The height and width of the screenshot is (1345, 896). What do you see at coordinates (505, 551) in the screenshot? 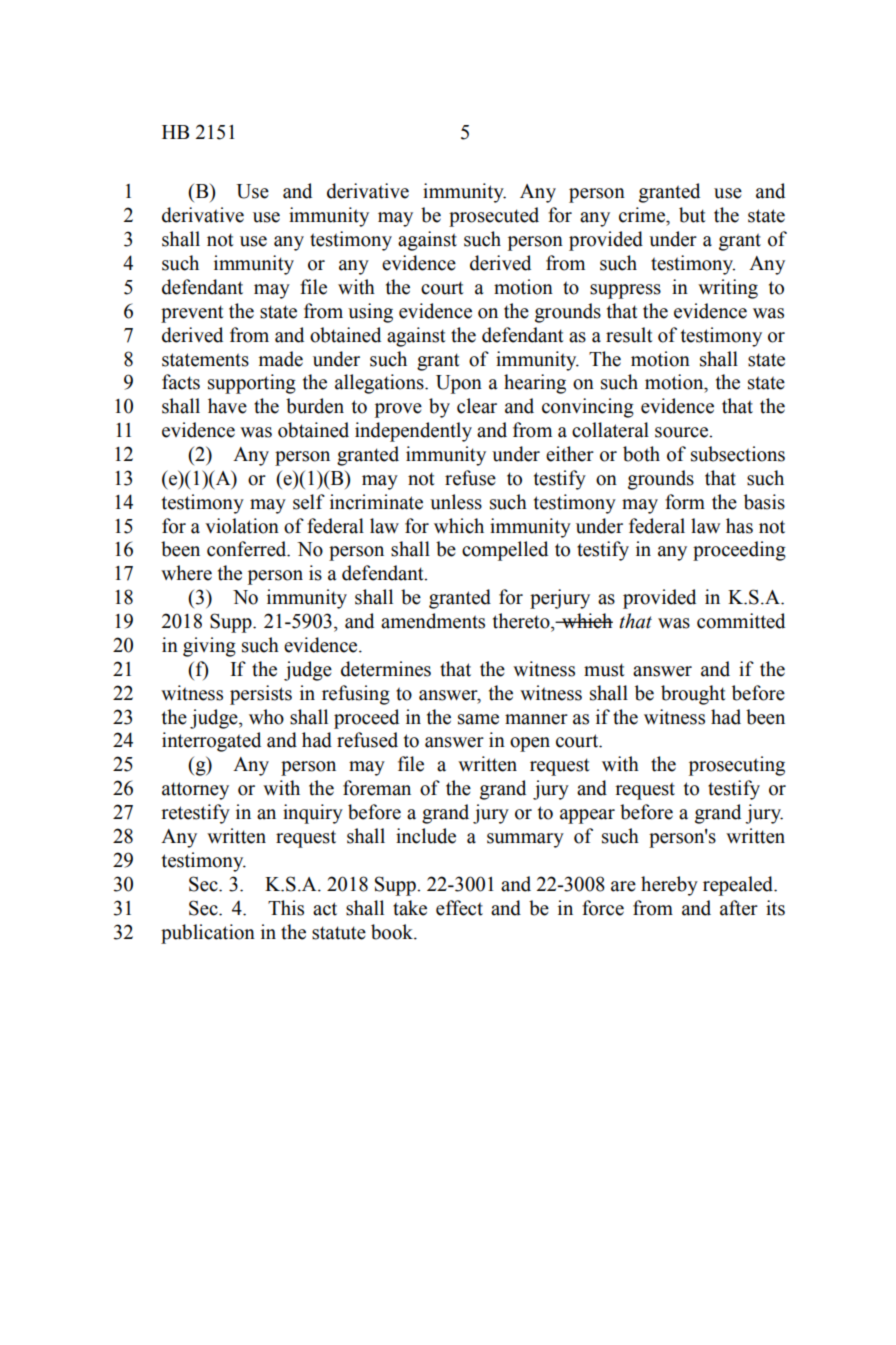
I see `compelled` at bounding box center [505, 551].
